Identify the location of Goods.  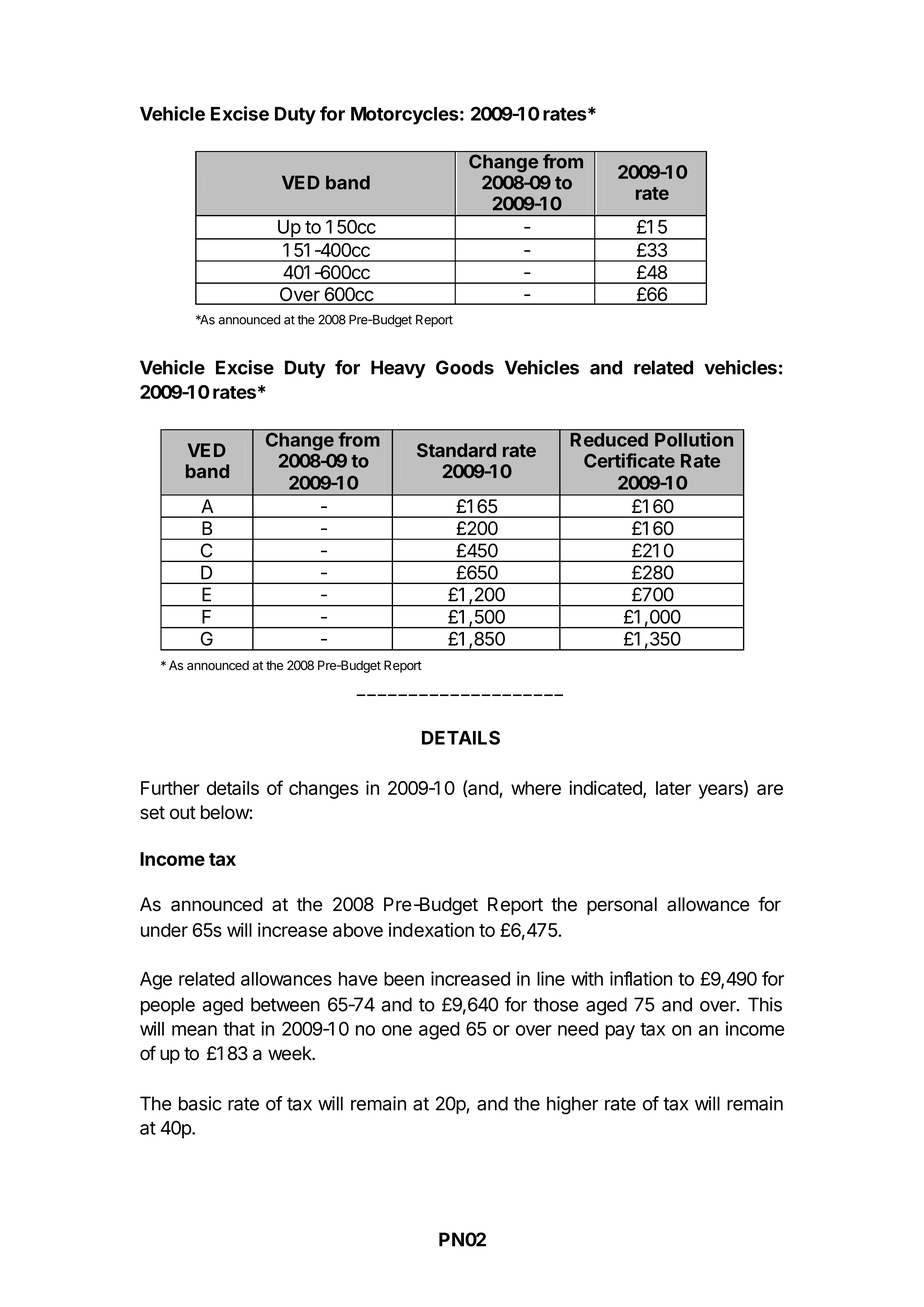
(465, 367).
